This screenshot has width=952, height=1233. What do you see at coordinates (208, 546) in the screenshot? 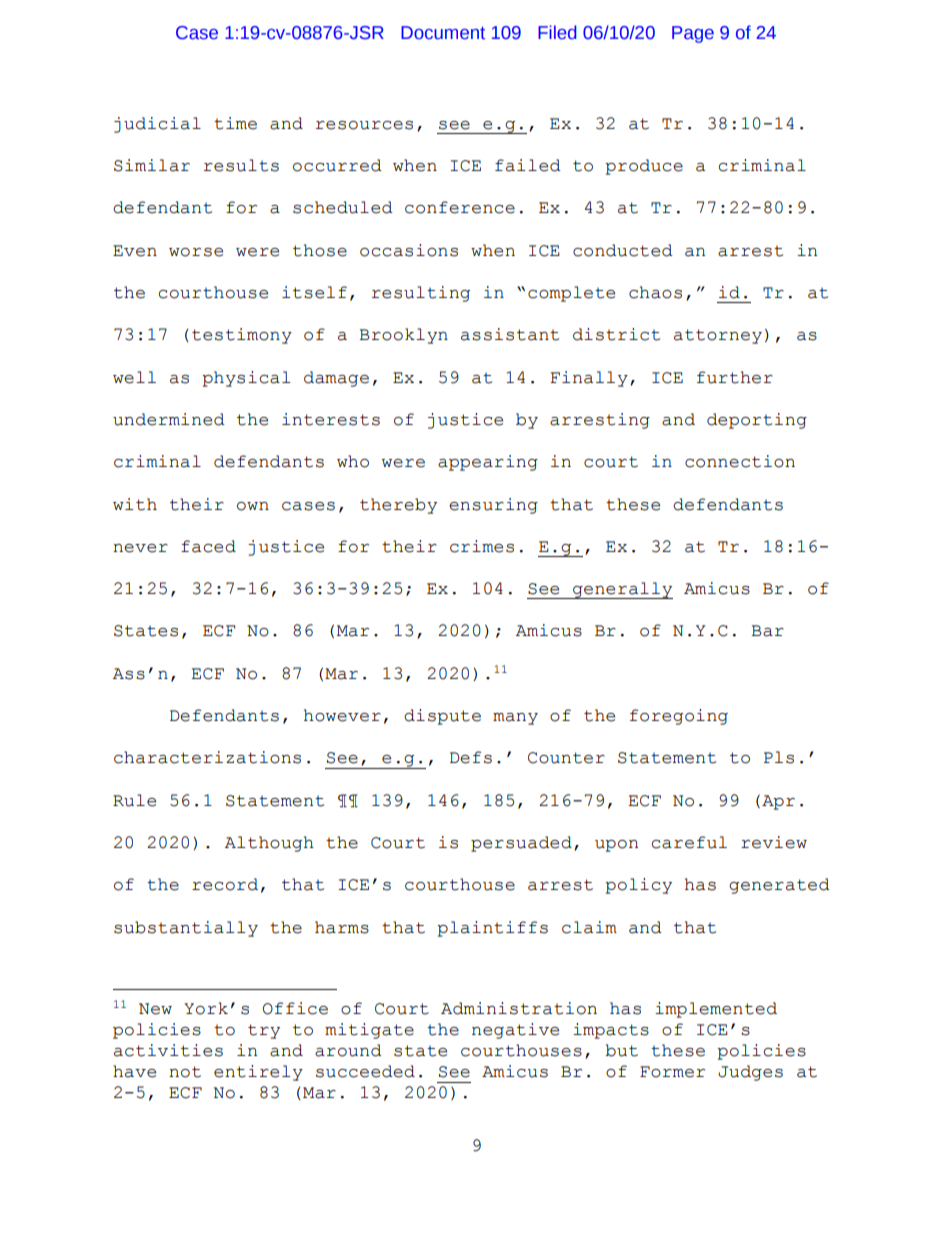
I see `faced` at bounding box center [208, 546].
